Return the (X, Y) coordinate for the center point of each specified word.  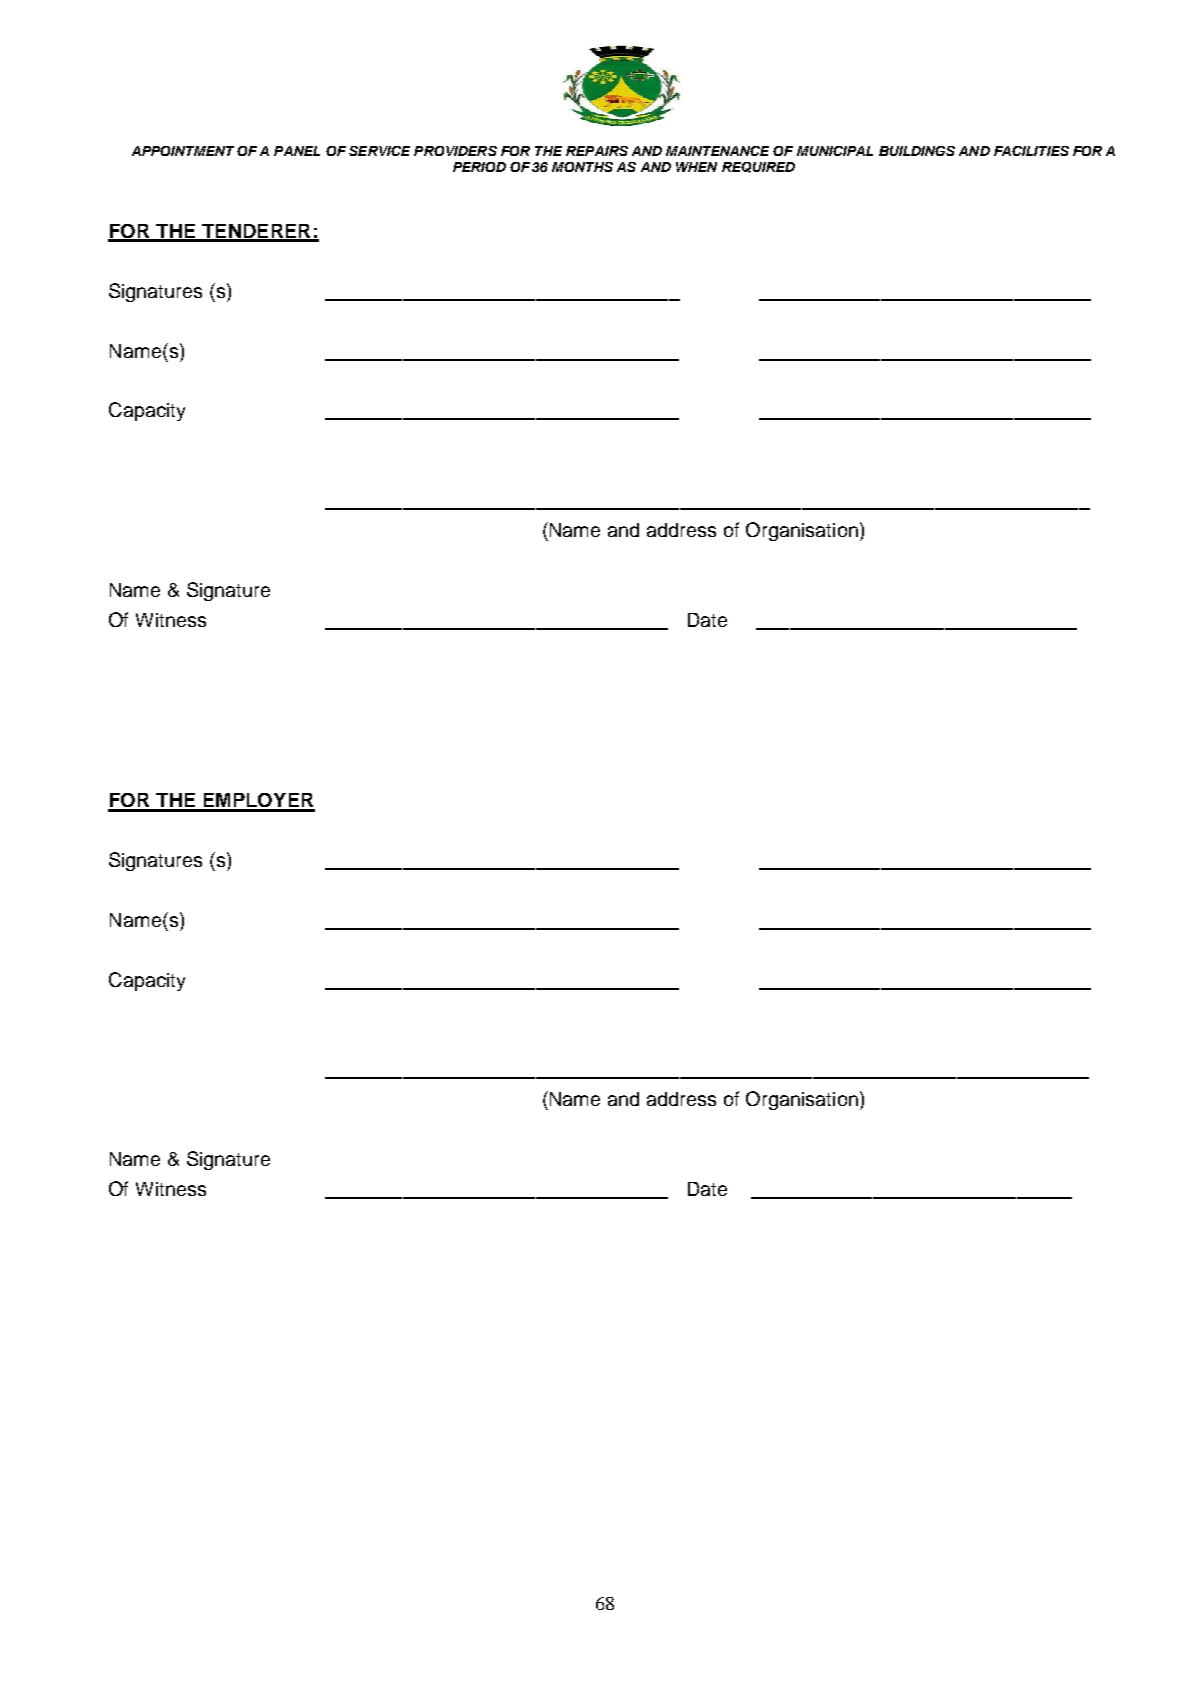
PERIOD (479, 167)
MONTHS (582, 167)
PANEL (297, 151)
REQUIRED (758, 167)
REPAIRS (597, 151)
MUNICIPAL (835, 151)
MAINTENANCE (717, 151)
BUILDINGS (917, 151)
